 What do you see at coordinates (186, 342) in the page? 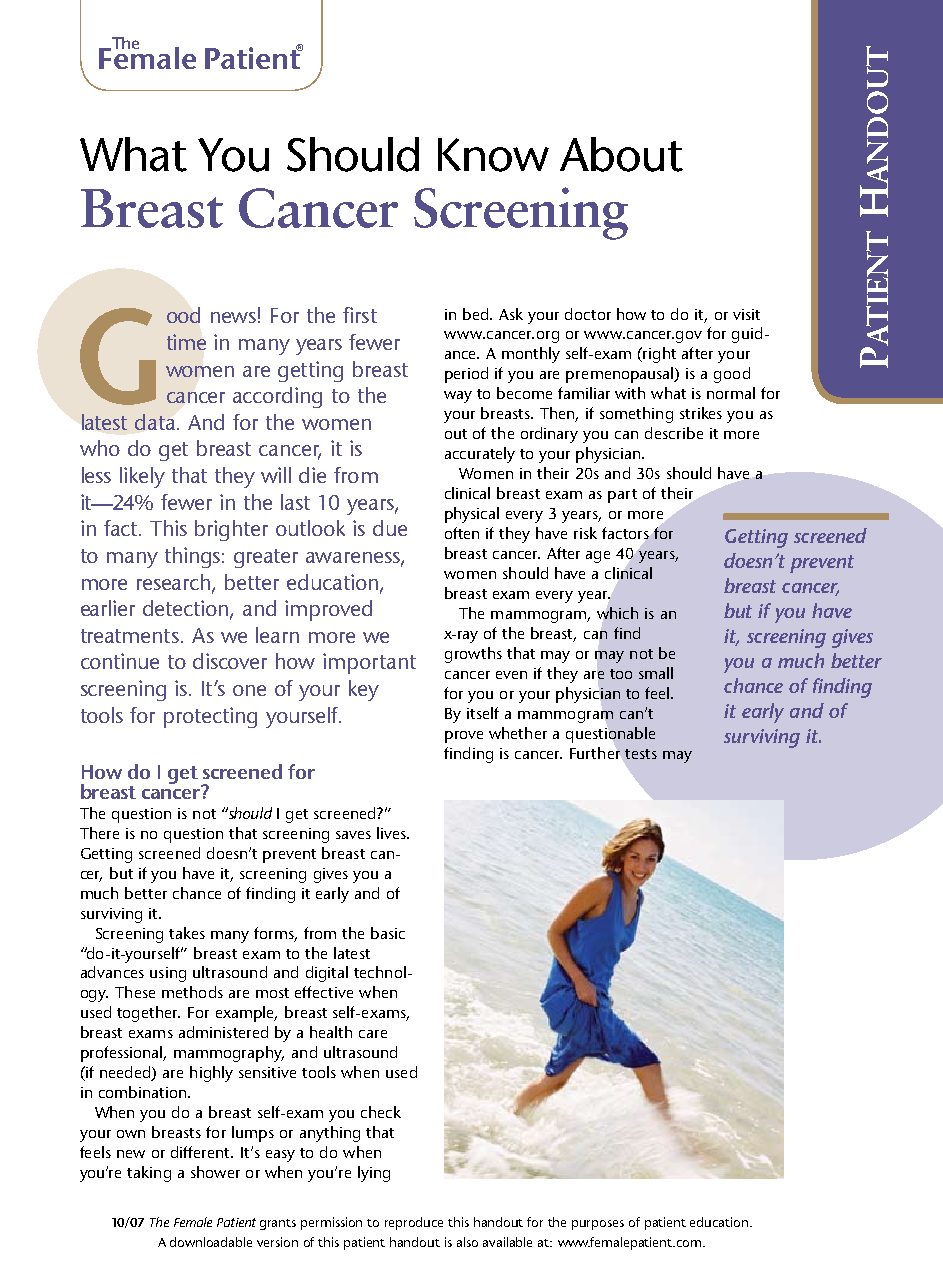
I see `time` at bounding box center [186, 342].
